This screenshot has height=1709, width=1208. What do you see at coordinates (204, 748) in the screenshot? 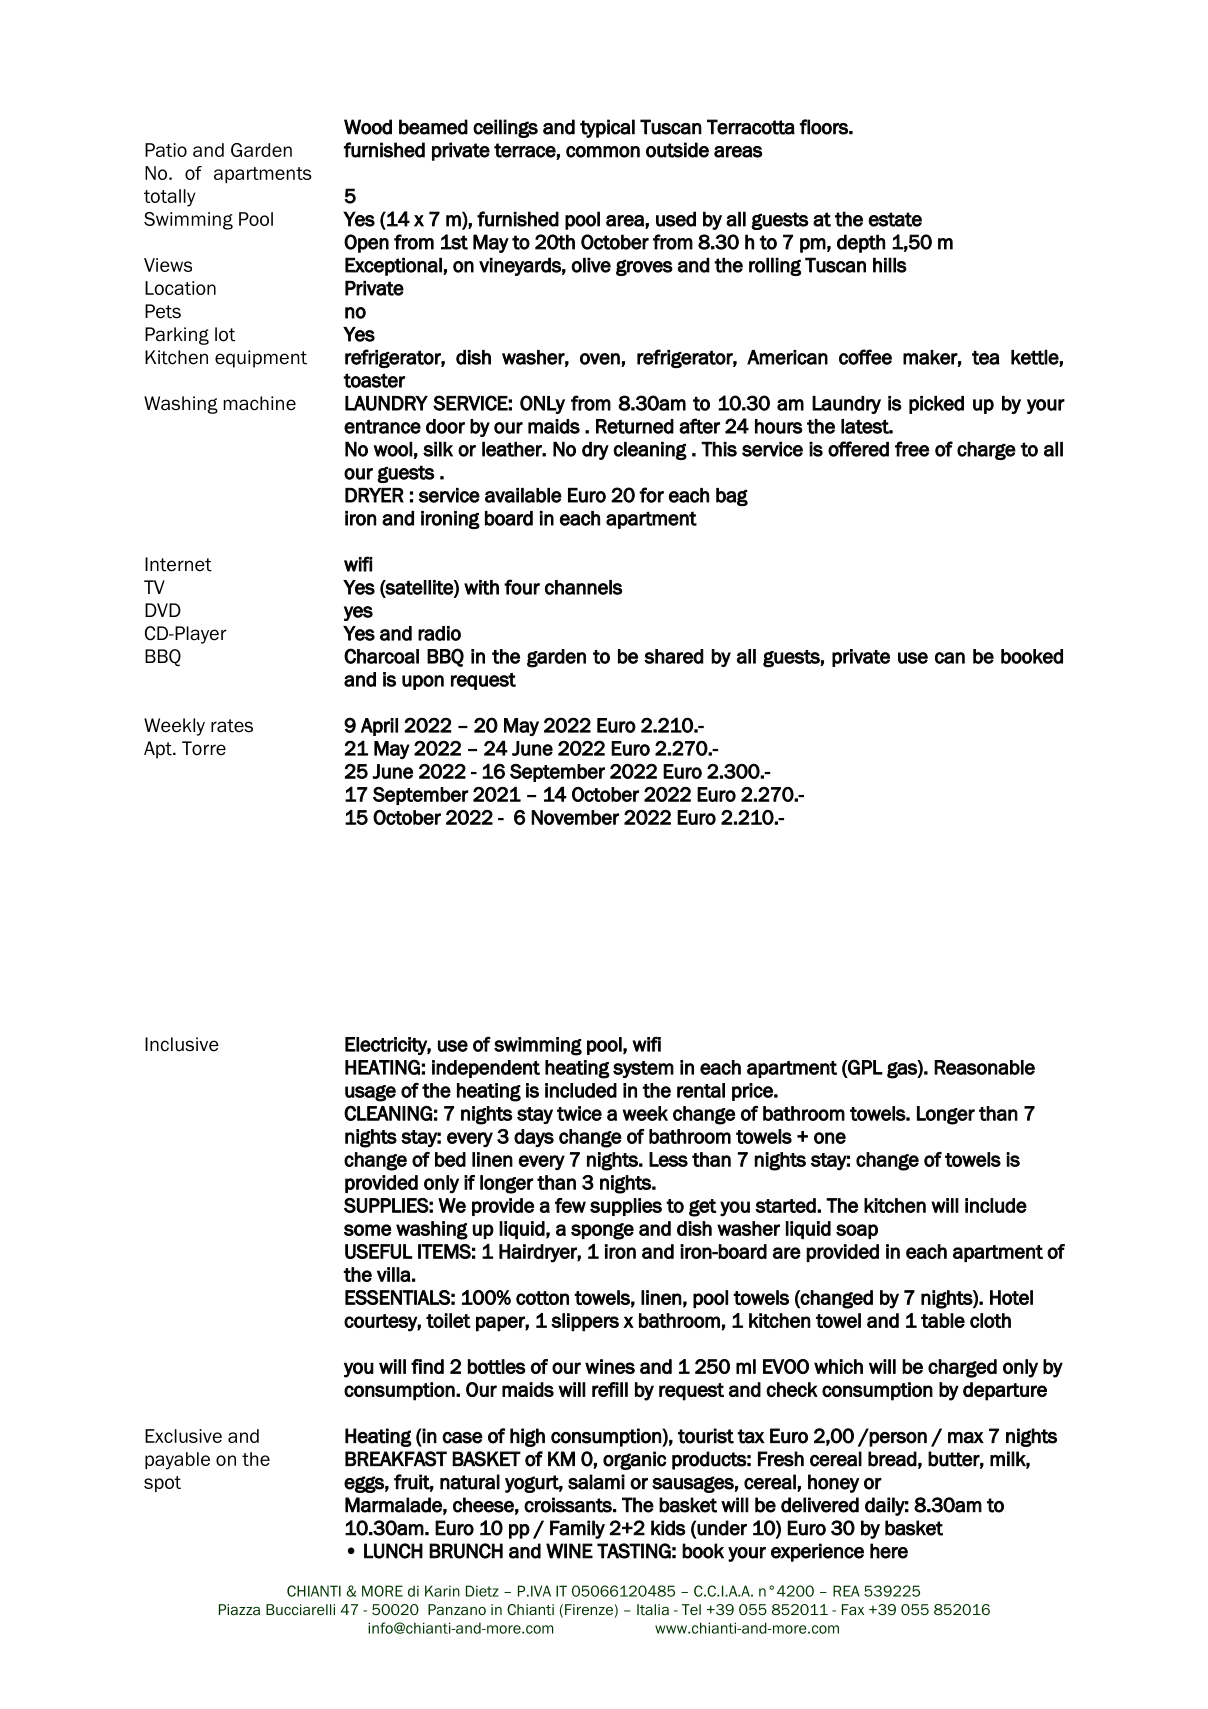
I see `Torre` at bounding box center [204, 748].
